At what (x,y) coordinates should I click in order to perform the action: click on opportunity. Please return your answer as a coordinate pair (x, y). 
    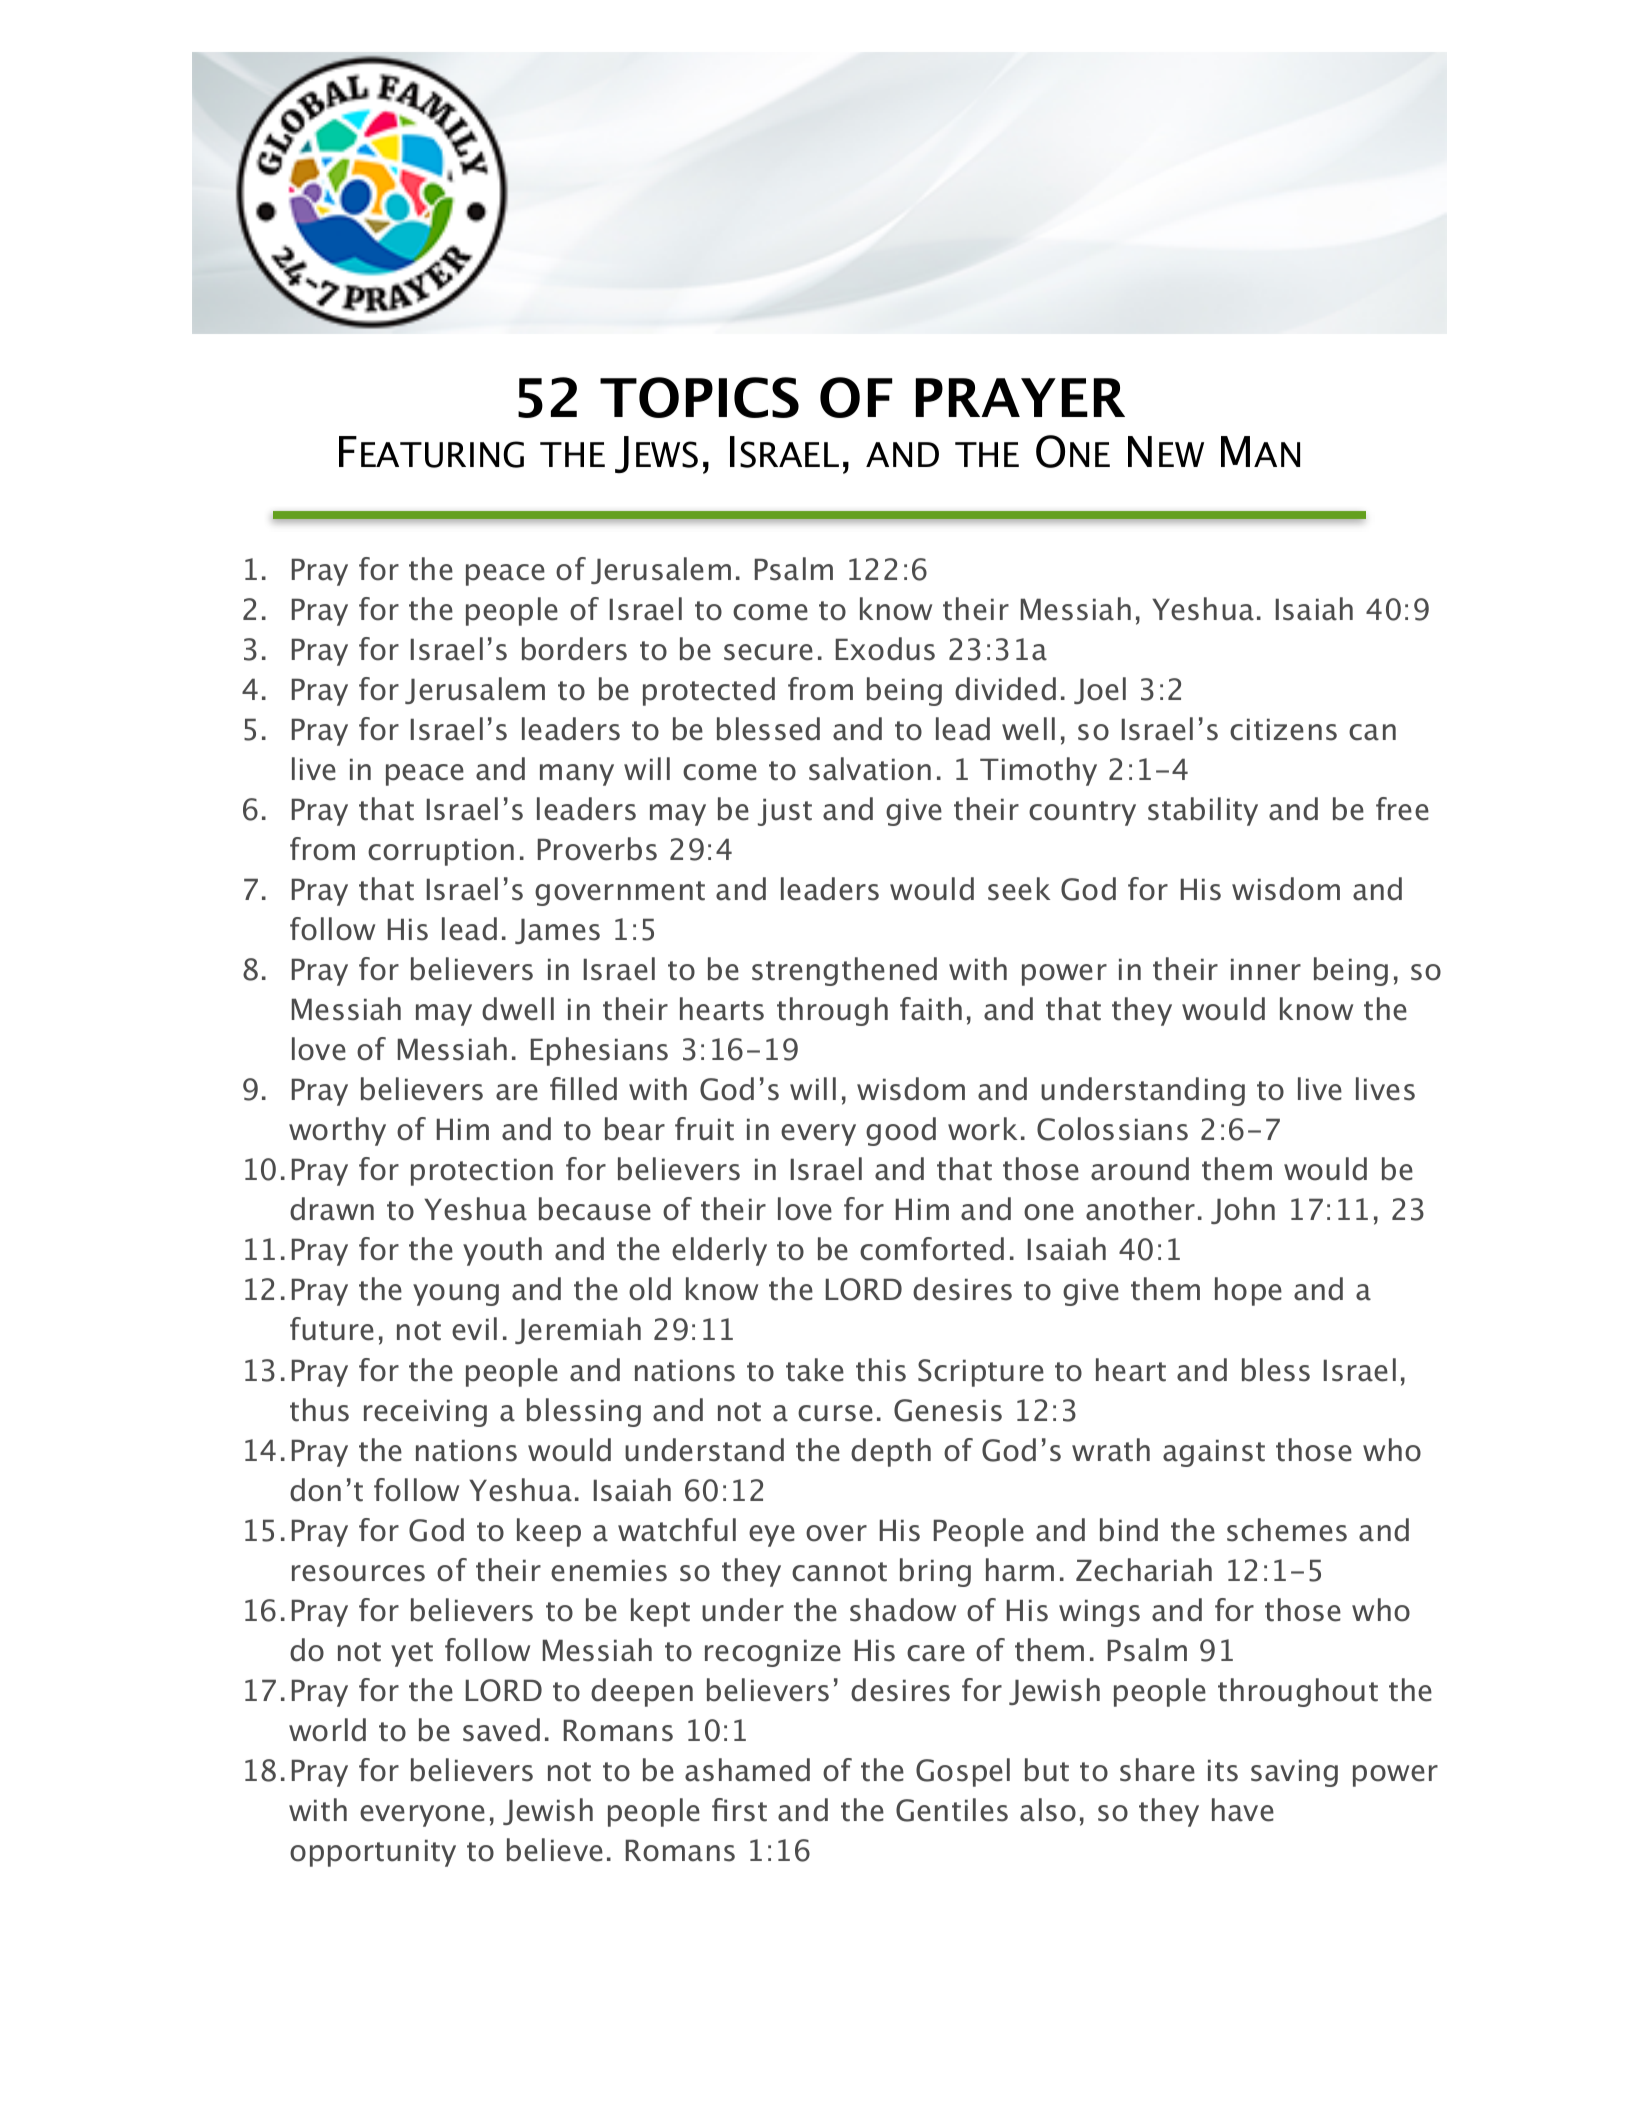
    Looking at the image, I should click on (373, 1853).
